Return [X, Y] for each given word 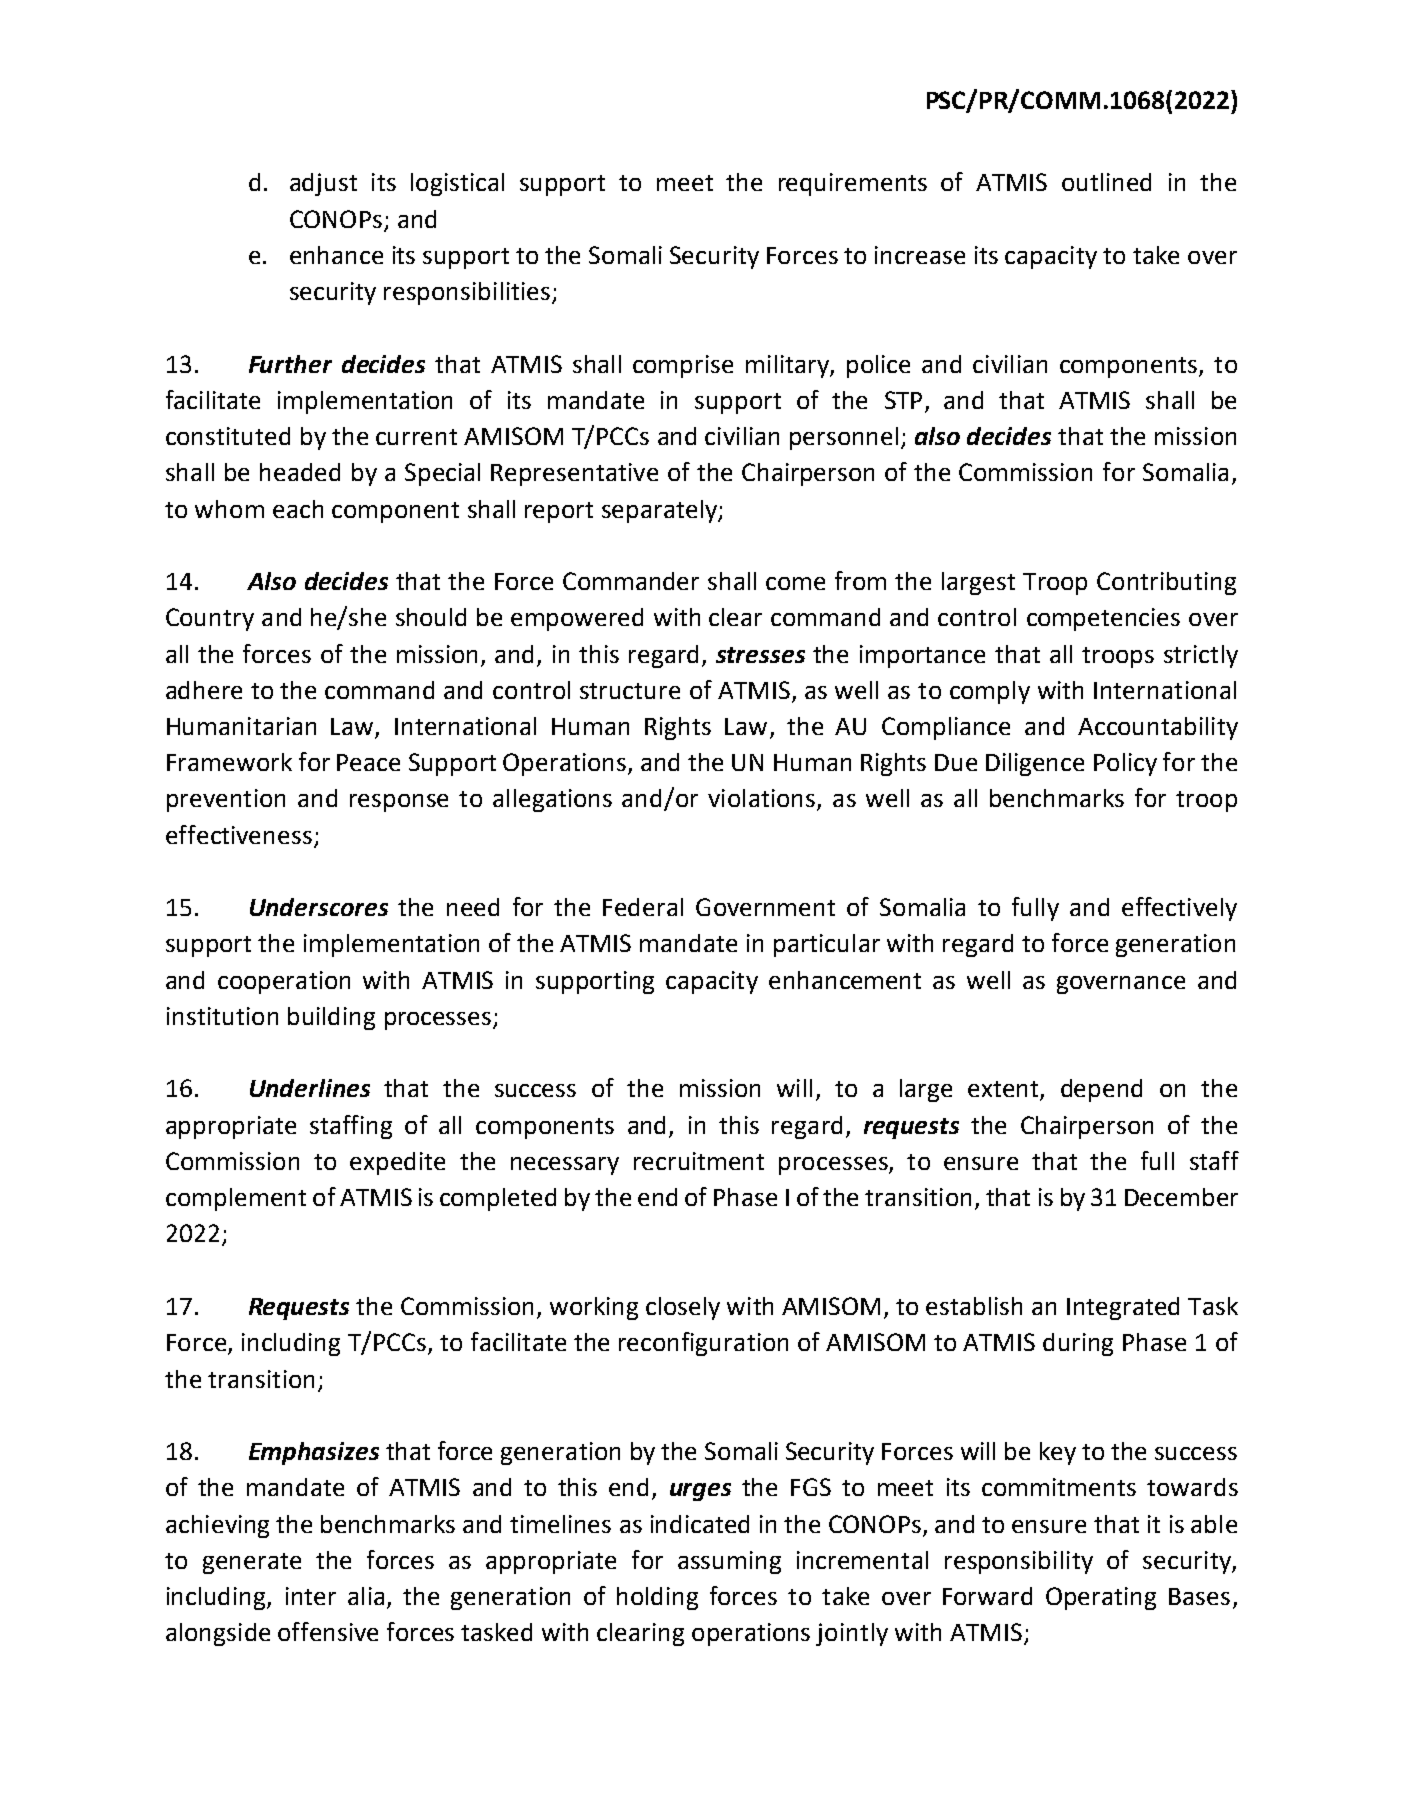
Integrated [1123, 1308]
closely [683, 1308]
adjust [323, 184]
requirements [853, 184]
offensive [328, 1631]
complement [236, 1199]
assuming [729, 1562]
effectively [1179, 909]
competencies [1103, 619]
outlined [1106, 182]
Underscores [319, 907]
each [298, 509]
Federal [643, 907]
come [795, 583]
